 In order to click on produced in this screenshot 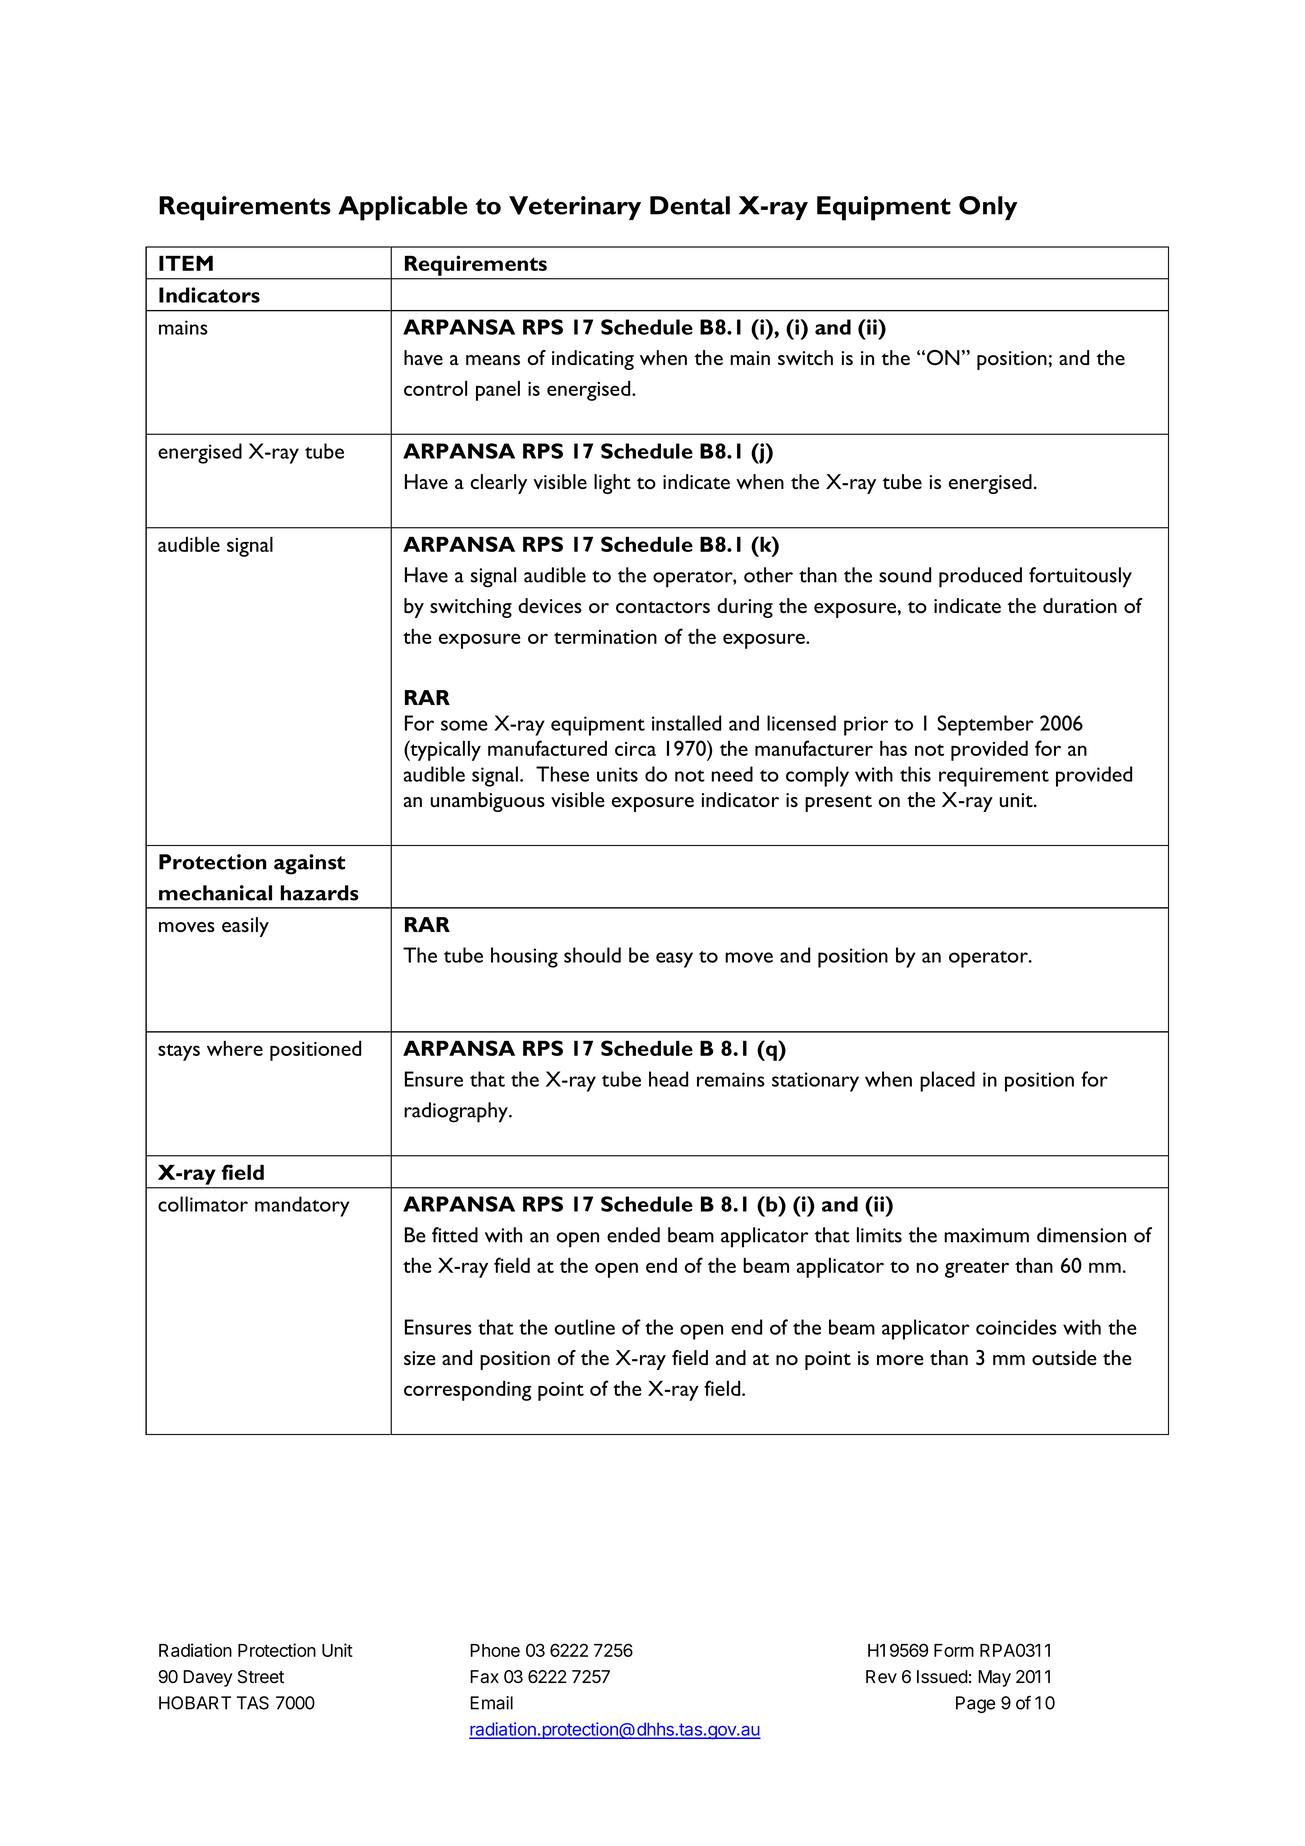, I will do `click(980, 577)`.
